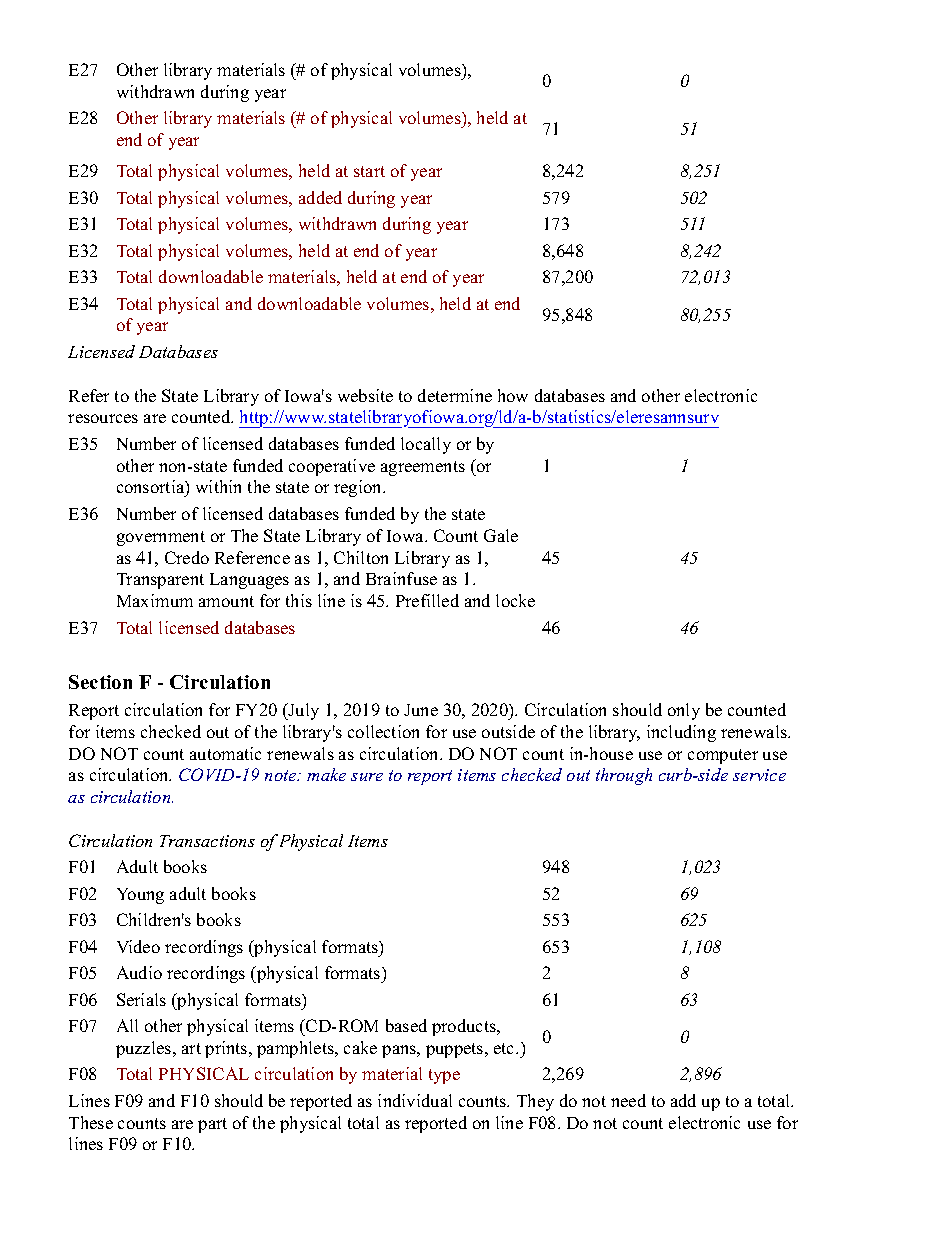 The height and width of the page is (1233, 952). Describe the element at coordinates (513, 395) in the page. I see `how` at that location.
